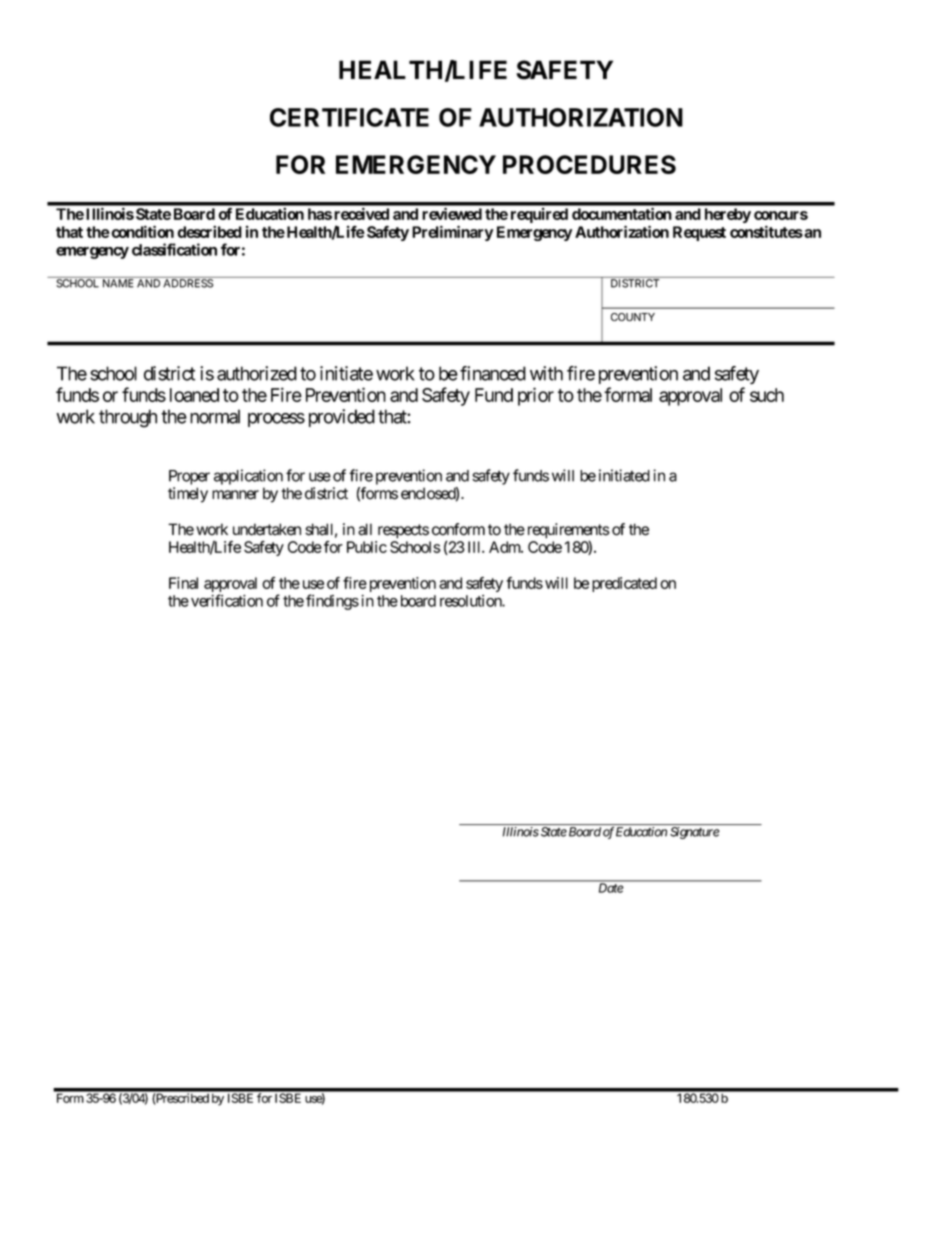 The width and height of the image is (952, 1233). What do you see at coordinates (611, 888) in the image?
I see `Date` at bounding box center [611, 888].
